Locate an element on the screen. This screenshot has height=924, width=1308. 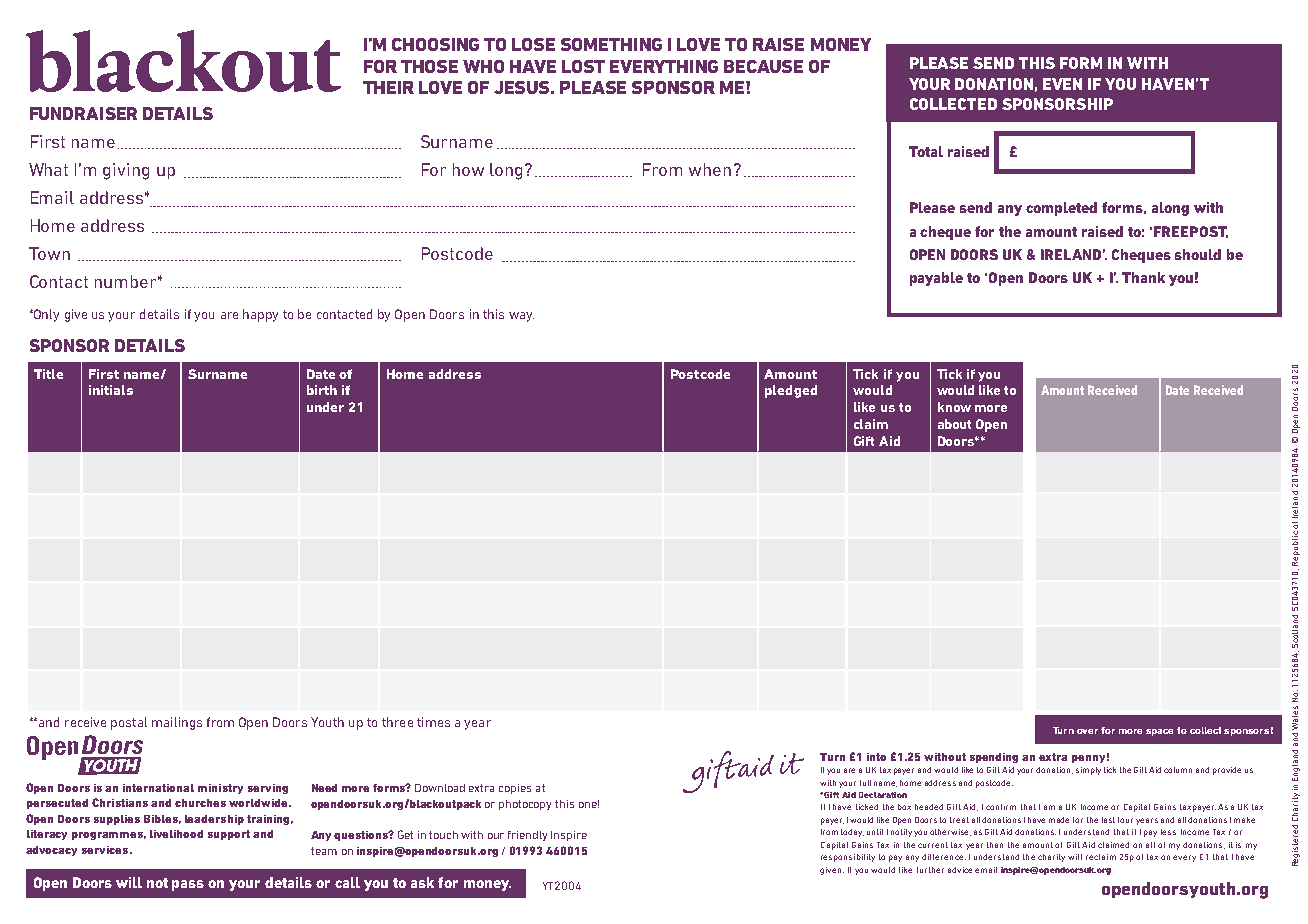
pledged is located at coordinates (791, 391).
